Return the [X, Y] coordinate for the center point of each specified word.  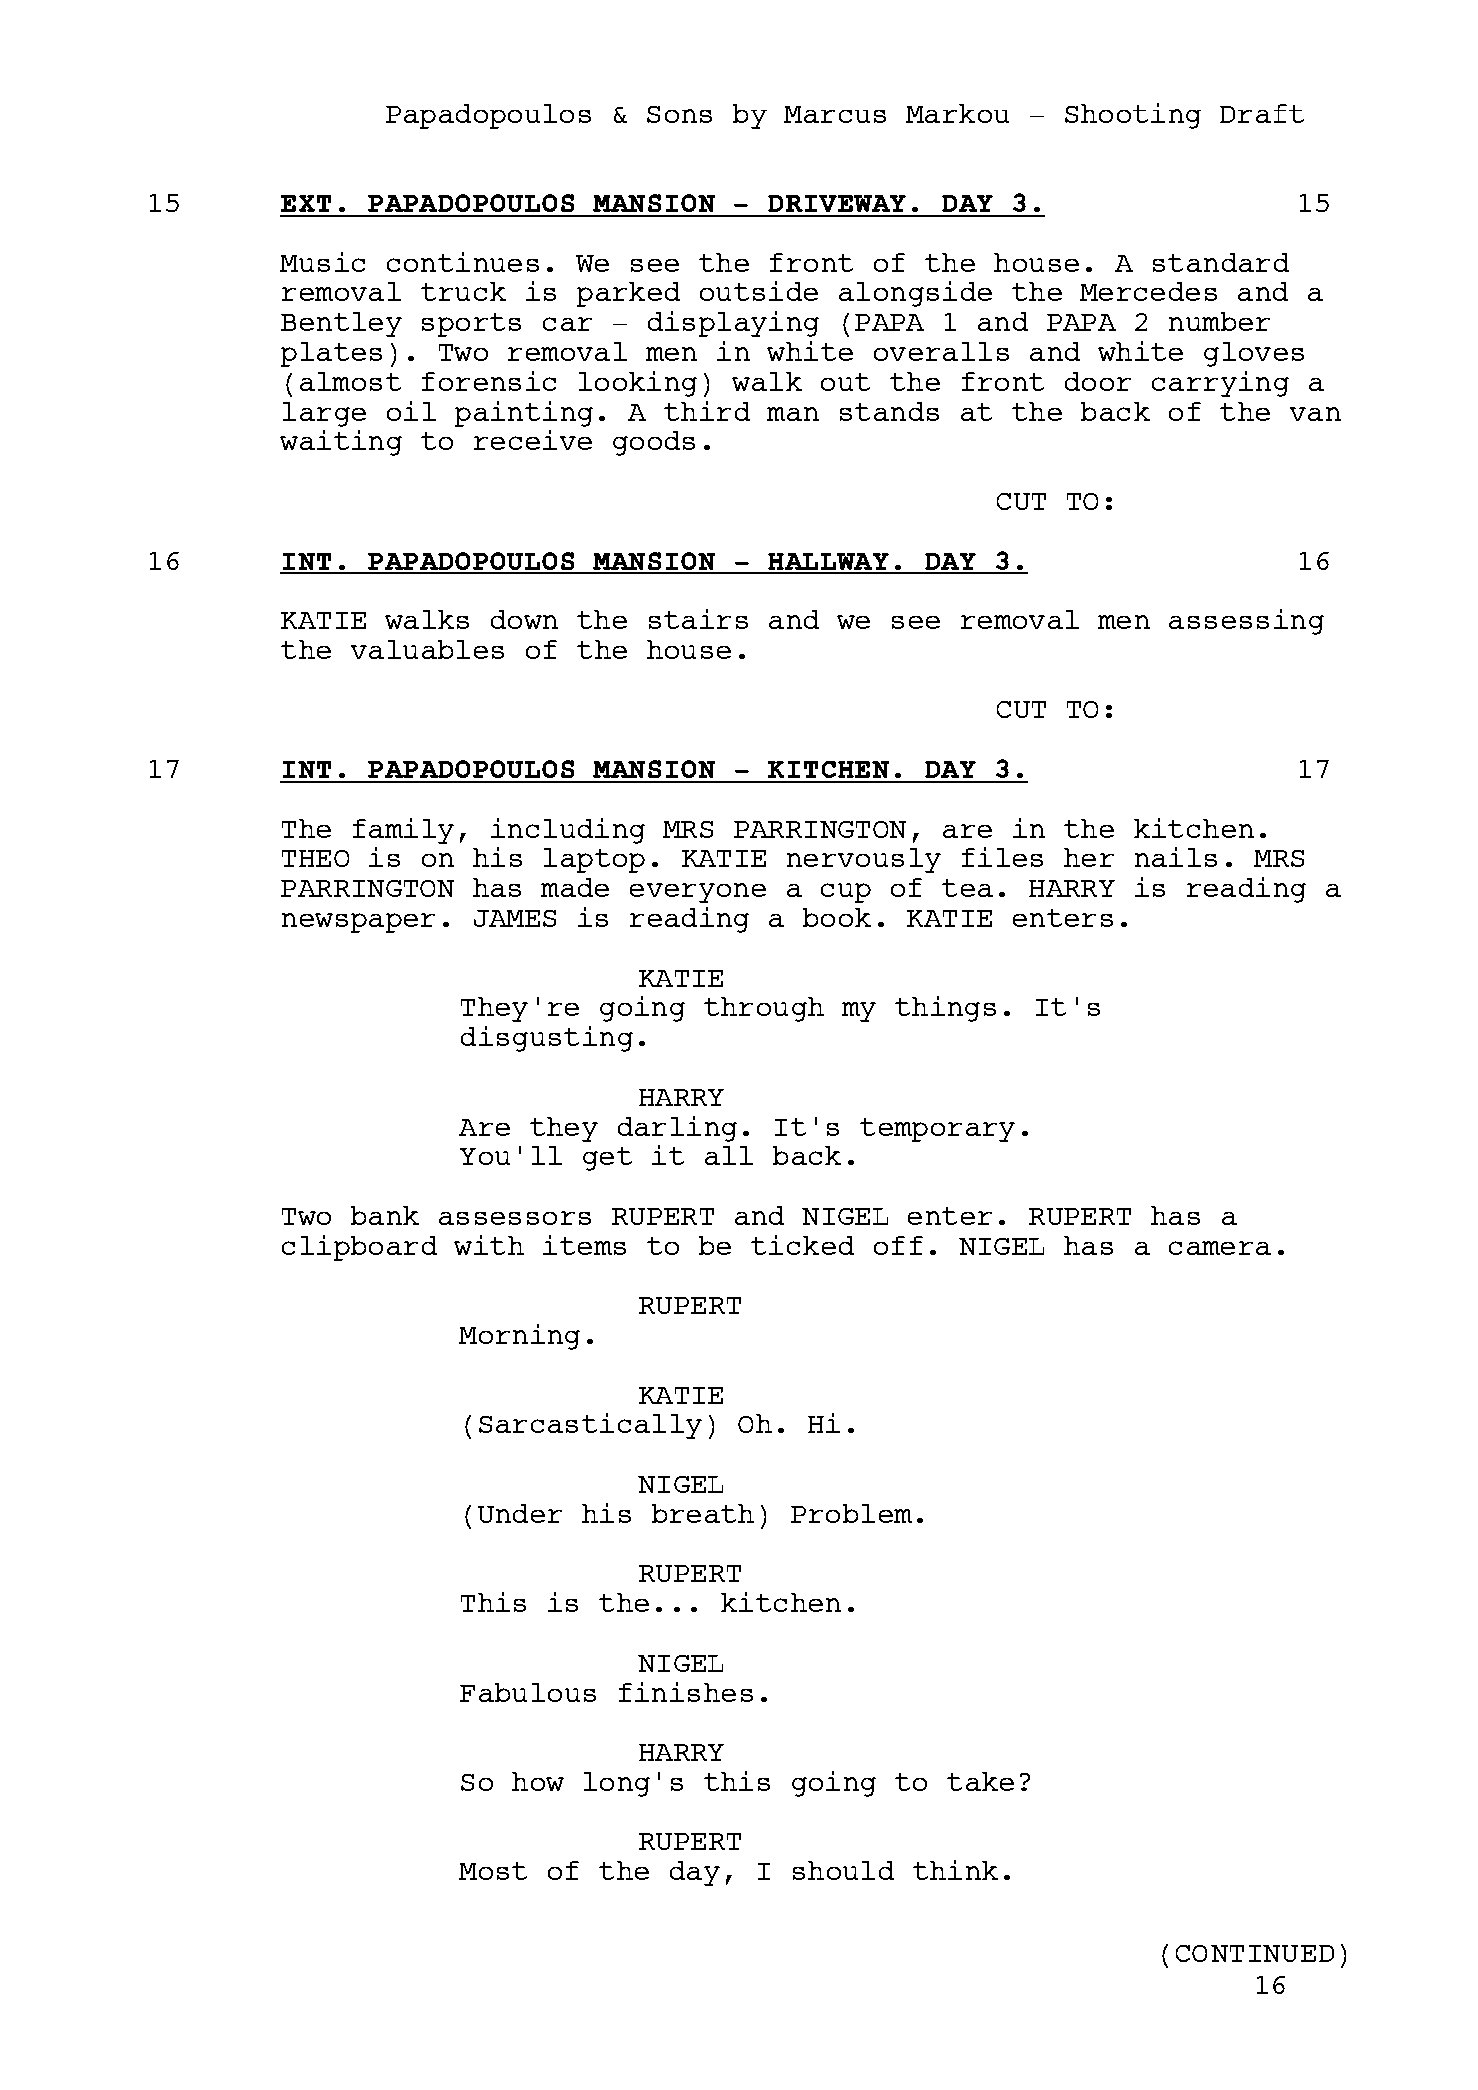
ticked [802, 1245]
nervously [864, 860]
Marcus [835, 114]
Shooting [1133, 116]
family [403, 831]
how [538, 1781]
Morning [519, 1337]
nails [1176, 857]
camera [1220, 1248]
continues [463, 262]
